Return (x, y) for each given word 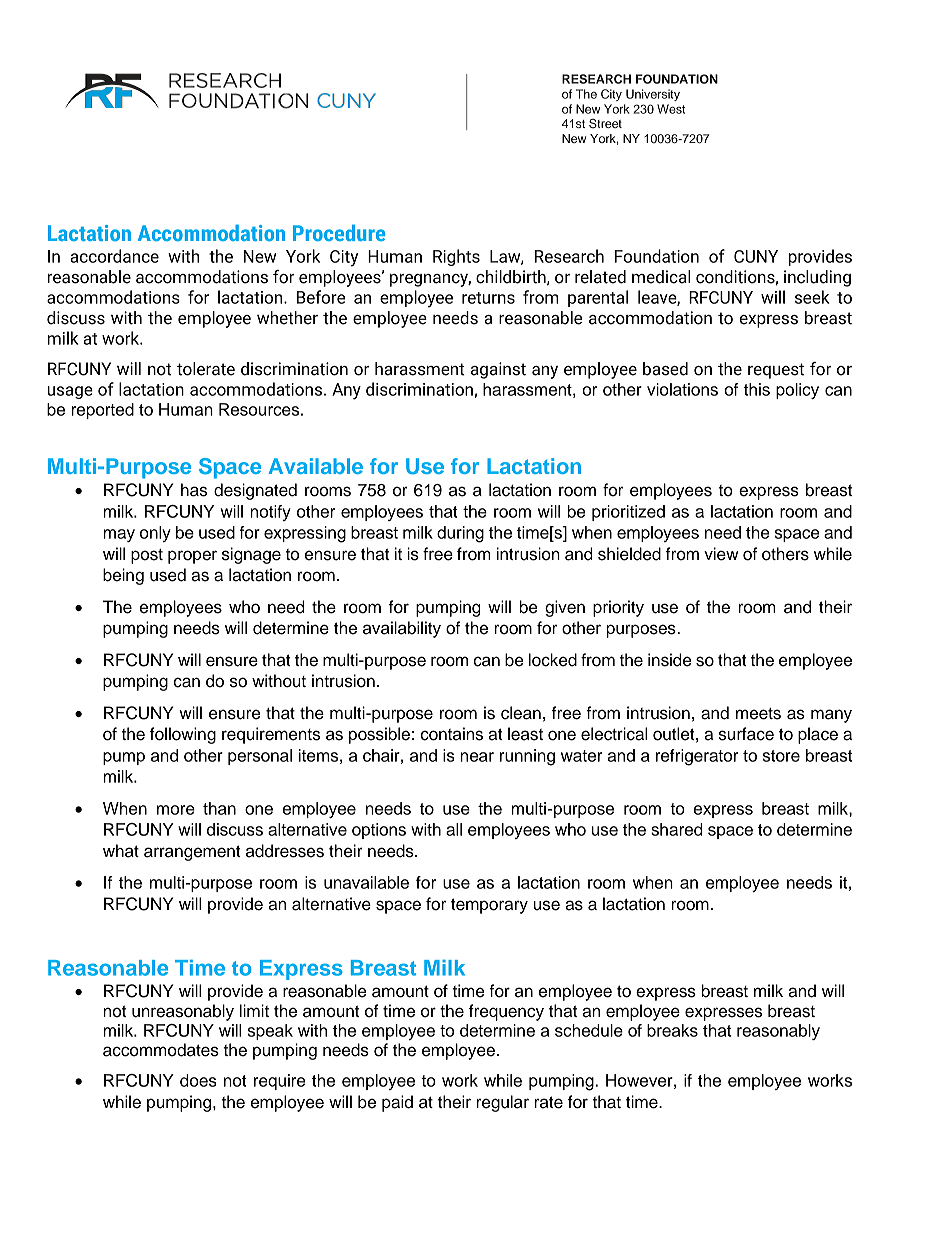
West (671, 109)
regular (502, 1103)
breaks (672, 1030)
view (721, 554)
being (123, 576)
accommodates (161, 1050)
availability (402, 629)
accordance (114, 256)
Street (605, 124)
